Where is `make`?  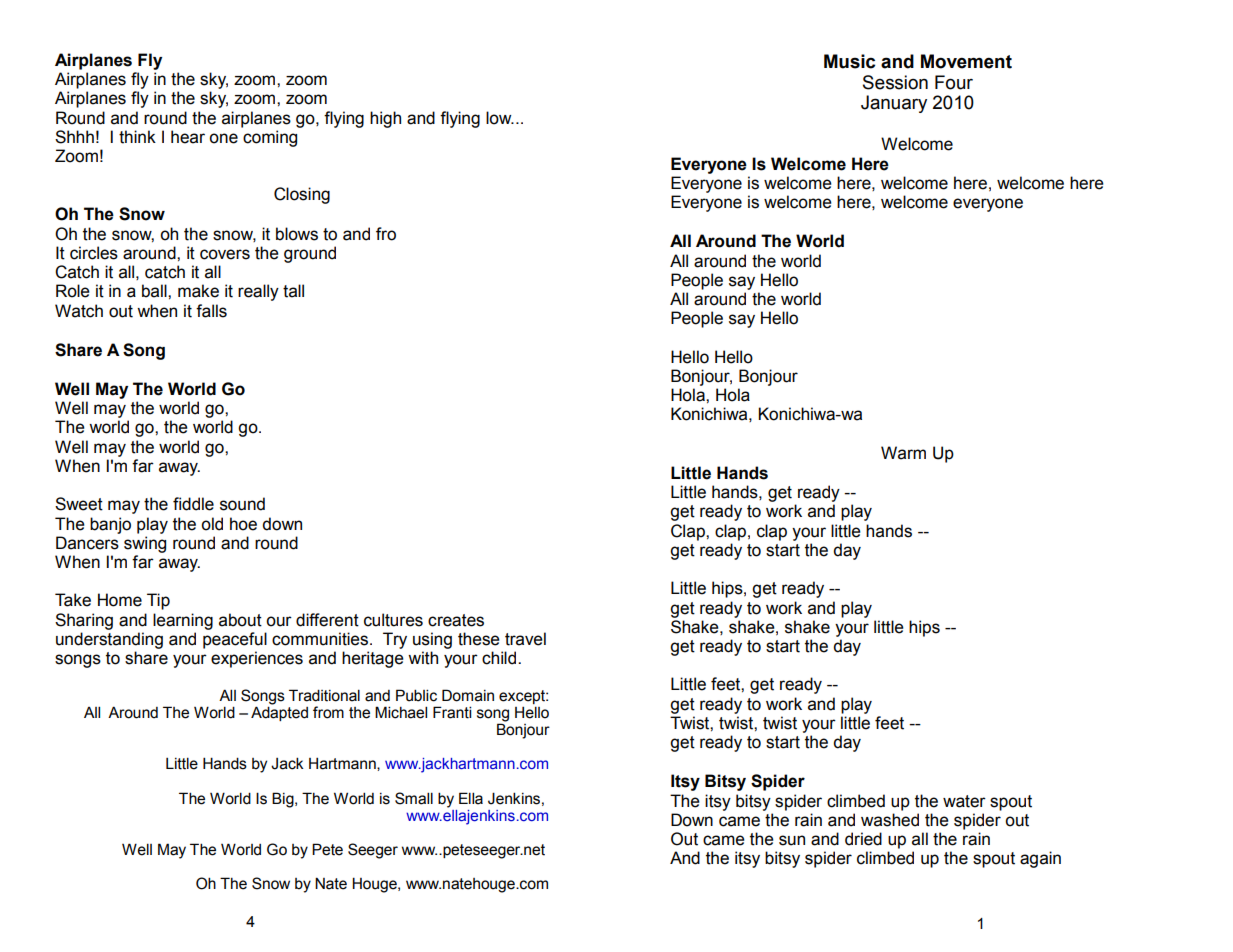 make is located at coordinates (198, 291).
